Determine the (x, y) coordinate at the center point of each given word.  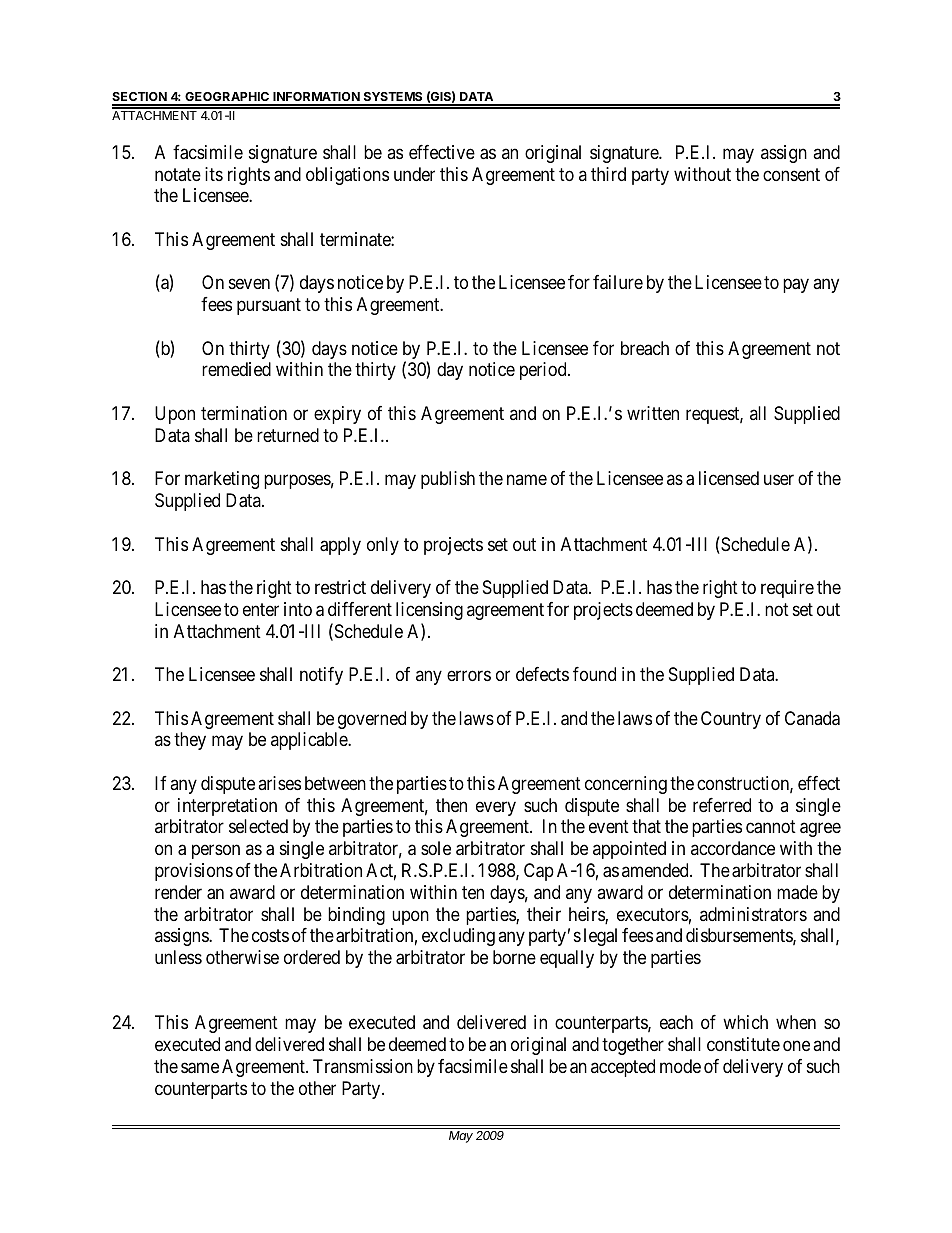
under (414, 174)
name (527, 480)
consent (791, 174)
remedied (236, 369)
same (200, 1068)
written (653, 413)
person (216, 852)
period (544, 371)
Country (731, 720)
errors (469, 676)
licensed (729, 478)
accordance (733, 848)
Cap (539, 872)
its (214, 174)
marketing (222, 480)
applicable (310, 741)
